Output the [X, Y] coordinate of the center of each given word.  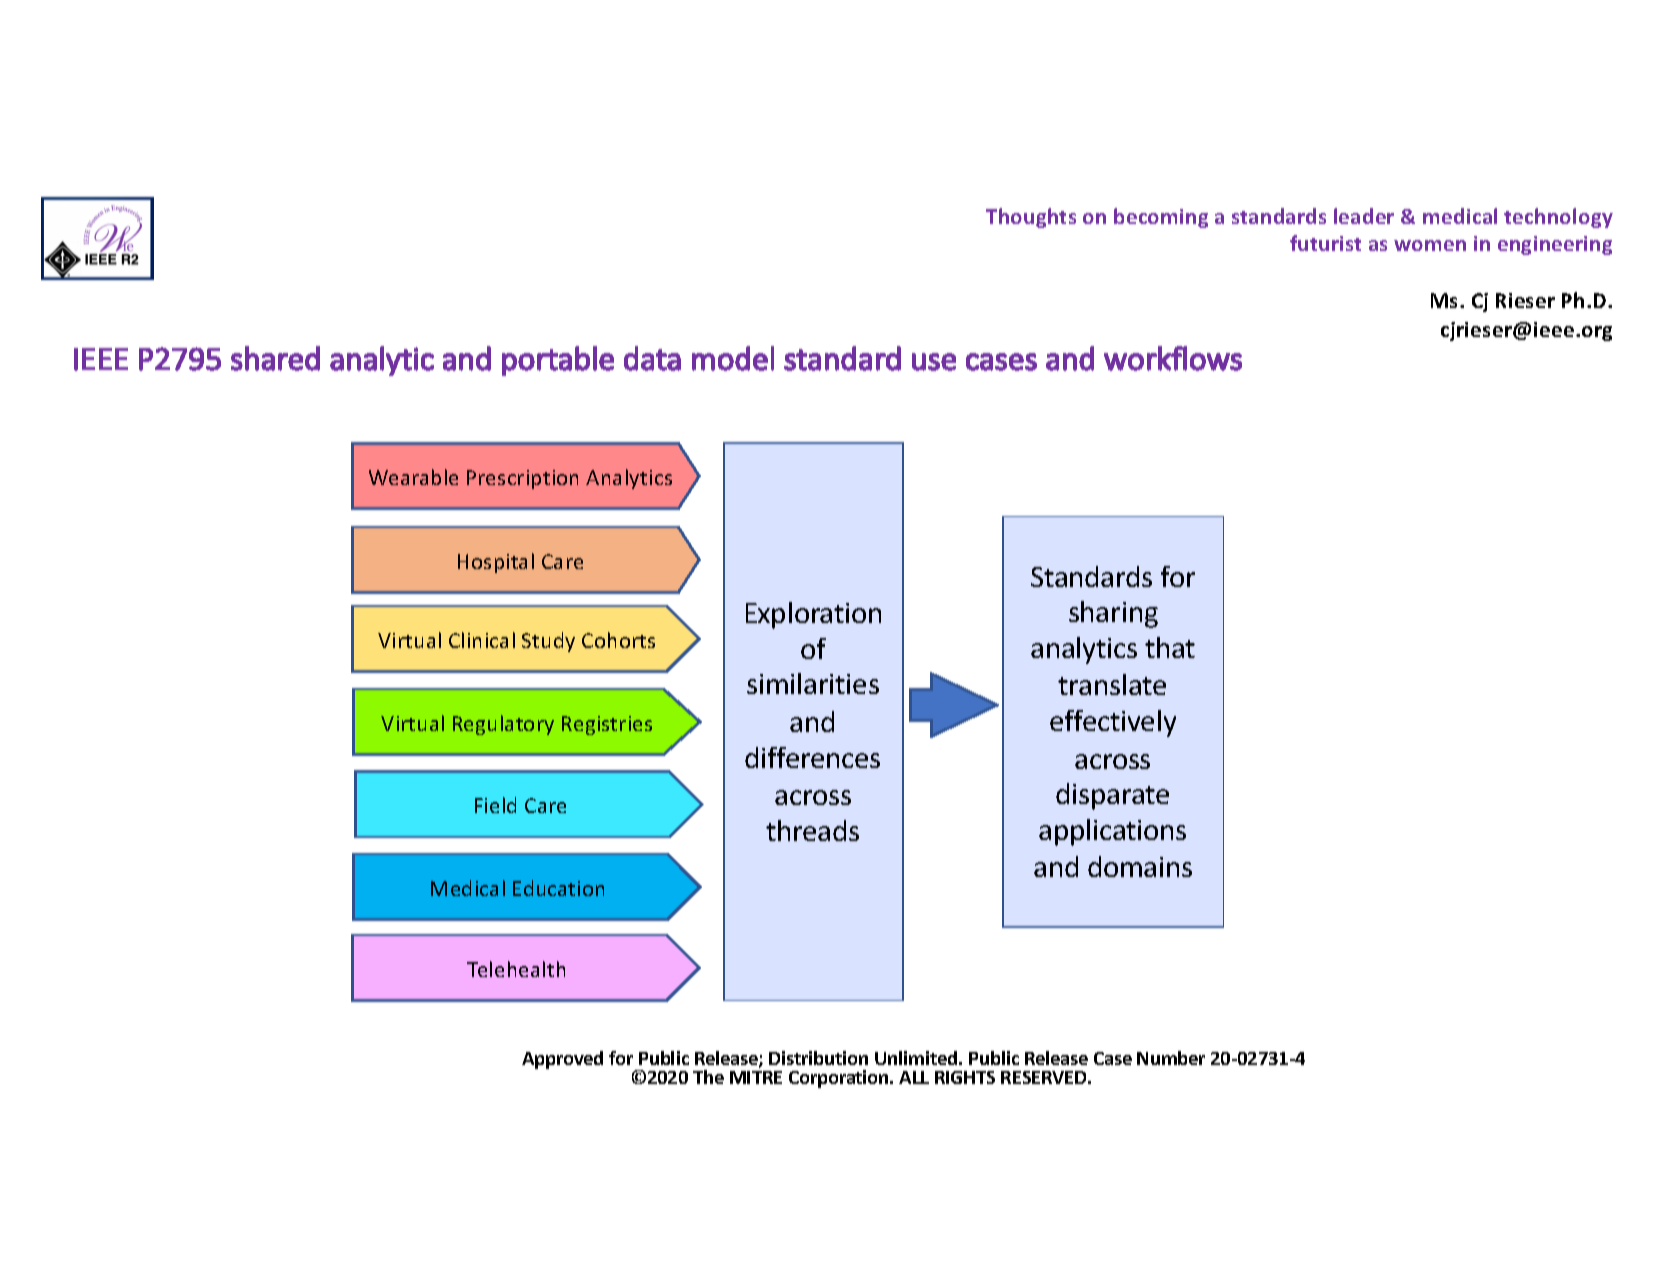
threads [812, 830]
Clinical [482, 640]
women [1430, 245]
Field [495, 805]
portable [558, 361]
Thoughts [1031, 218]
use [934, 362]
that [1170, 647]
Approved [562, 1060]
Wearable [413, 477]
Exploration [813, 615]
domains [1140, 866]
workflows [1173, 358]
